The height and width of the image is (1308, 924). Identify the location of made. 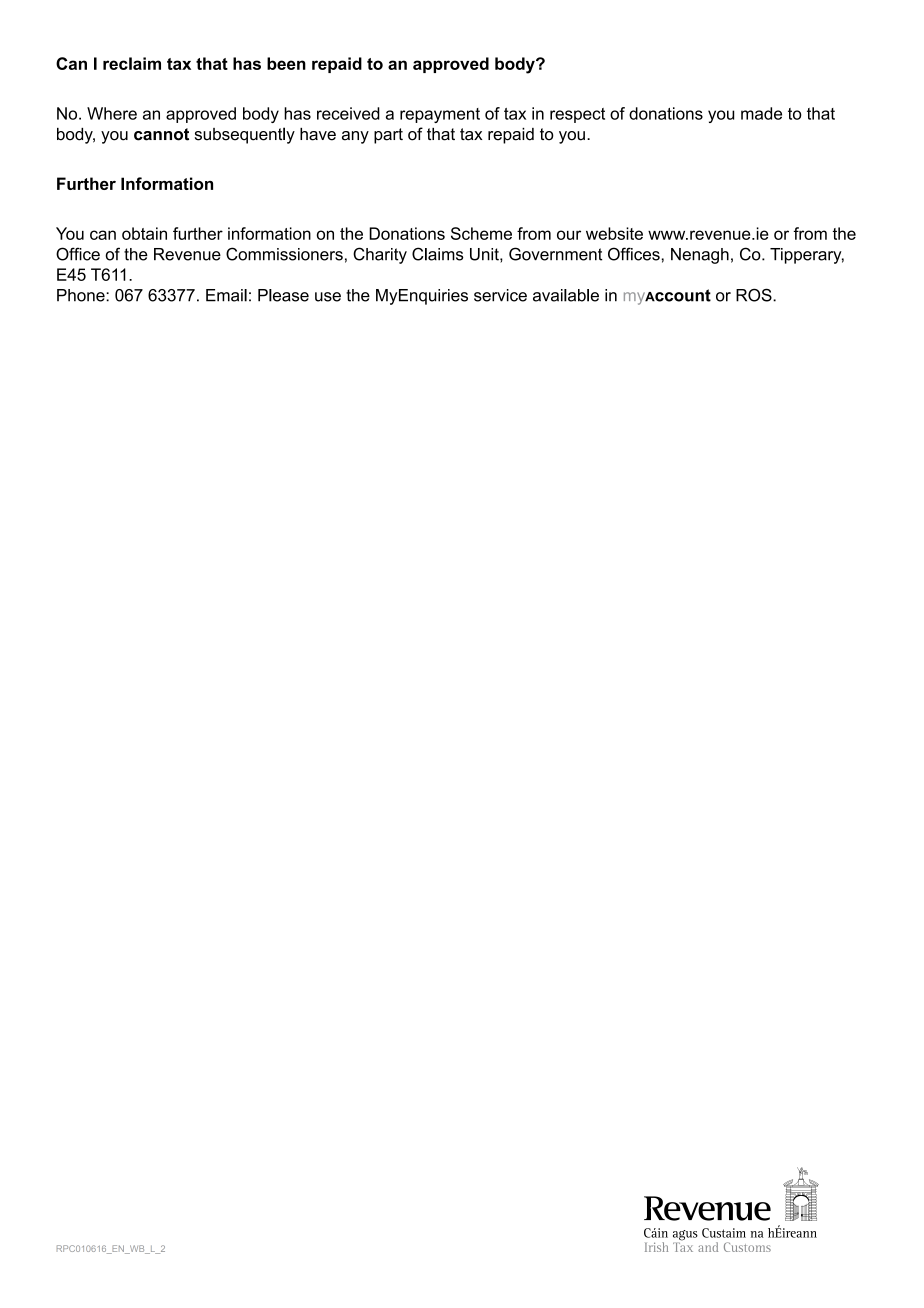
(761, 113).
